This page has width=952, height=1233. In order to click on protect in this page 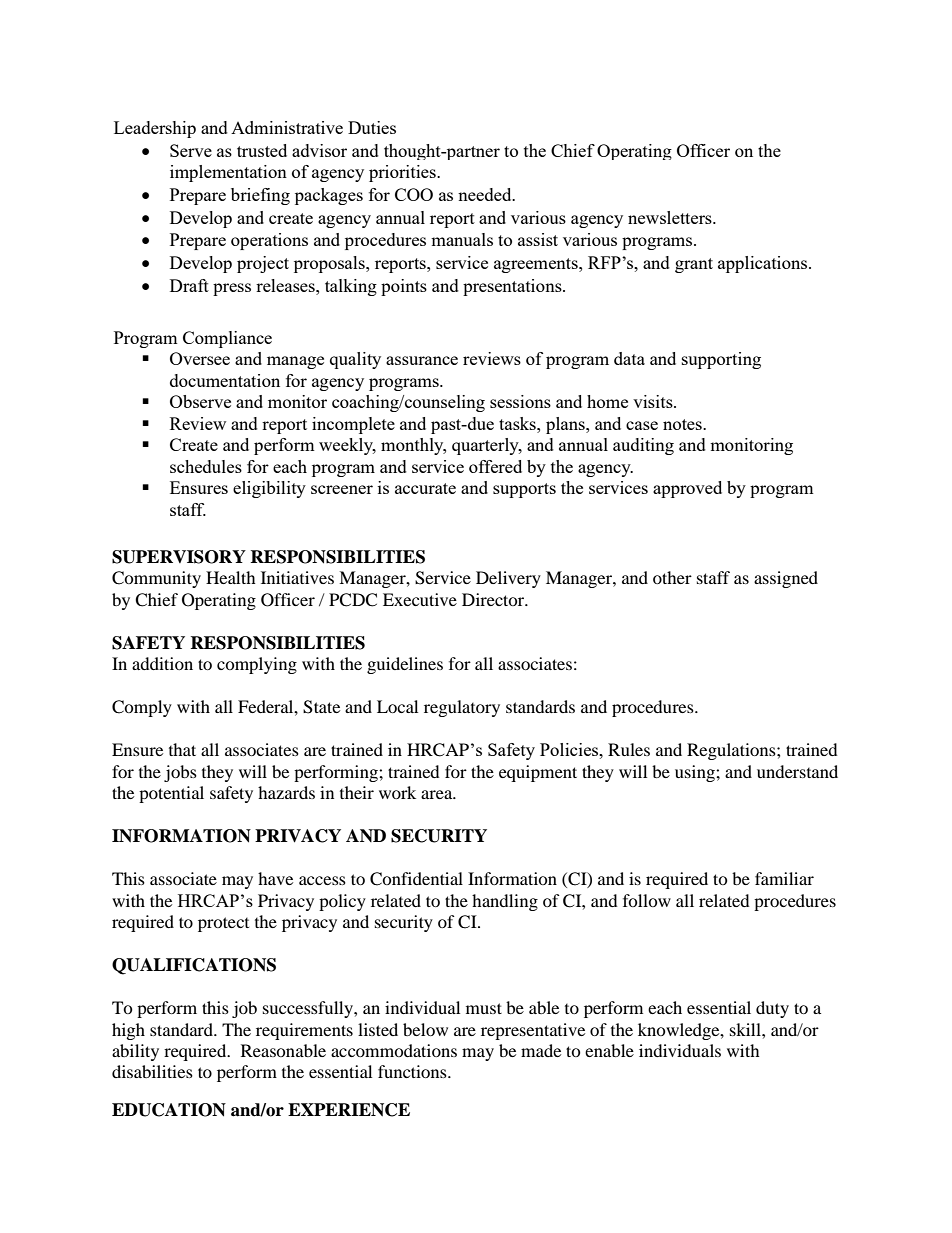, I will do `click(223, 924)`.
